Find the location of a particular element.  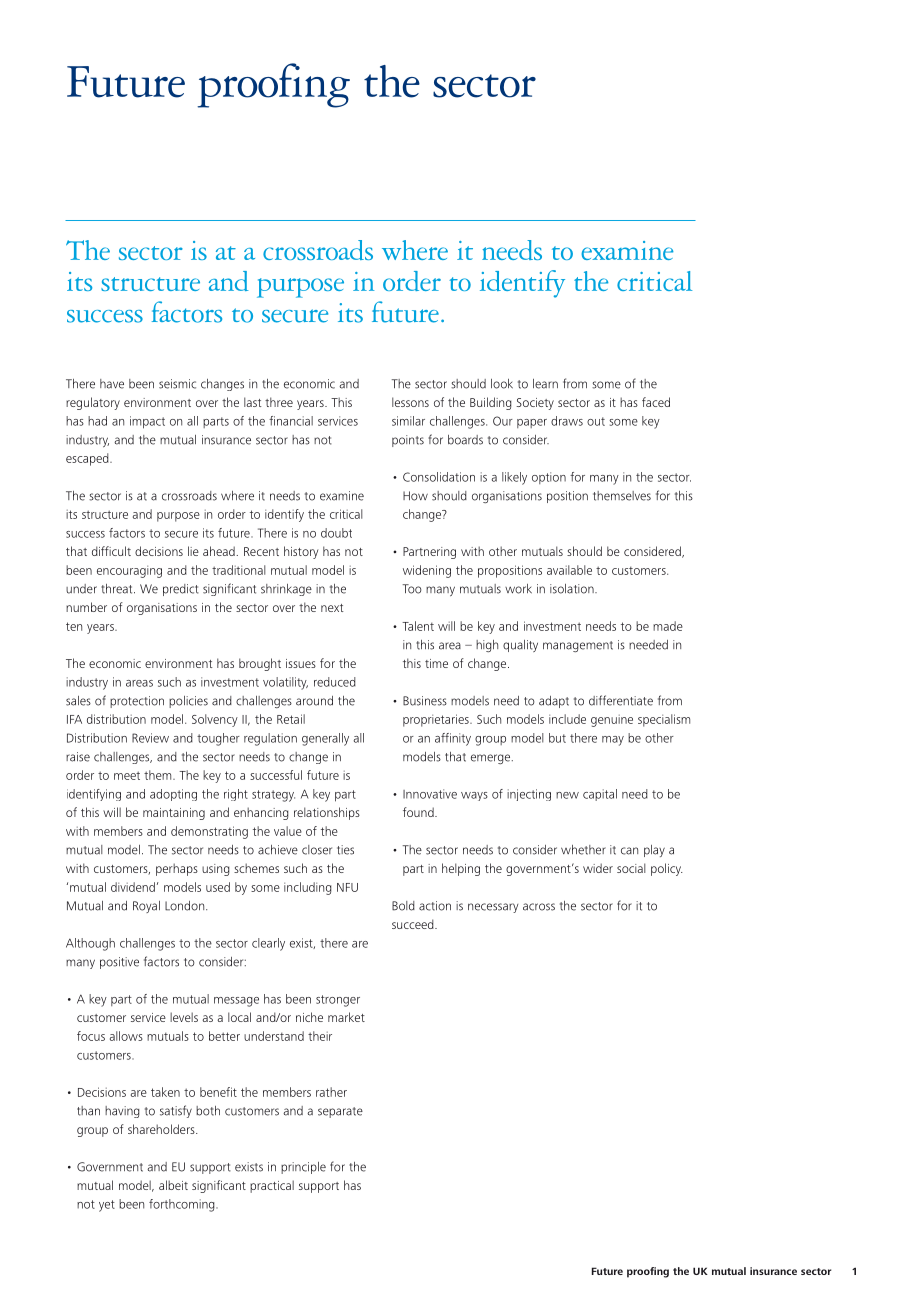

impact is located at coordinates (147, 422).
